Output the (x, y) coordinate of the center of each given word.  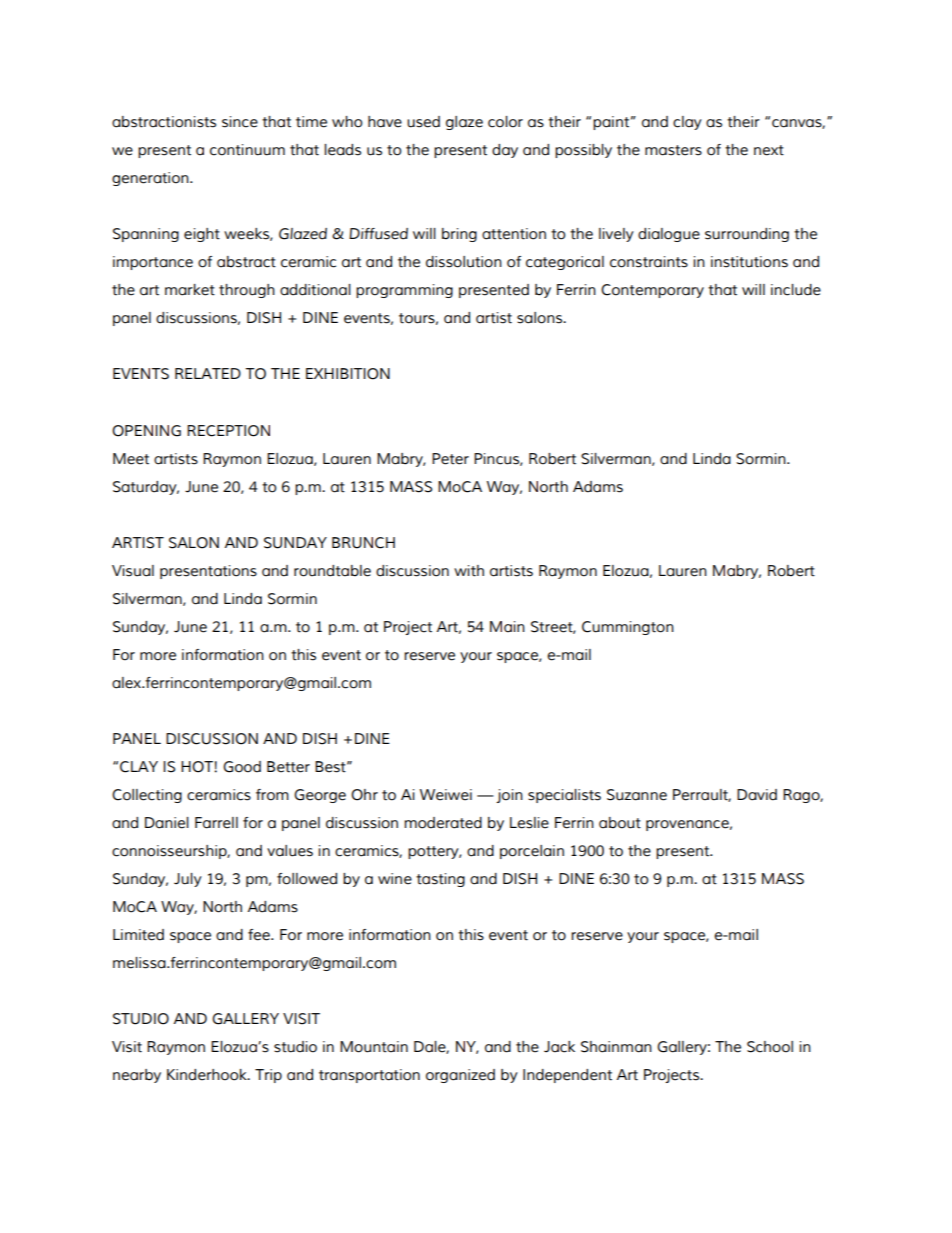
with (469, 571)
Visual (133, 571)
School (770, 1047)
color (505, 122)
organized (460, 1076)
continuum (247, 150)
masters (673, 150)
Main (507, 627)
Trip (268, 1076)
